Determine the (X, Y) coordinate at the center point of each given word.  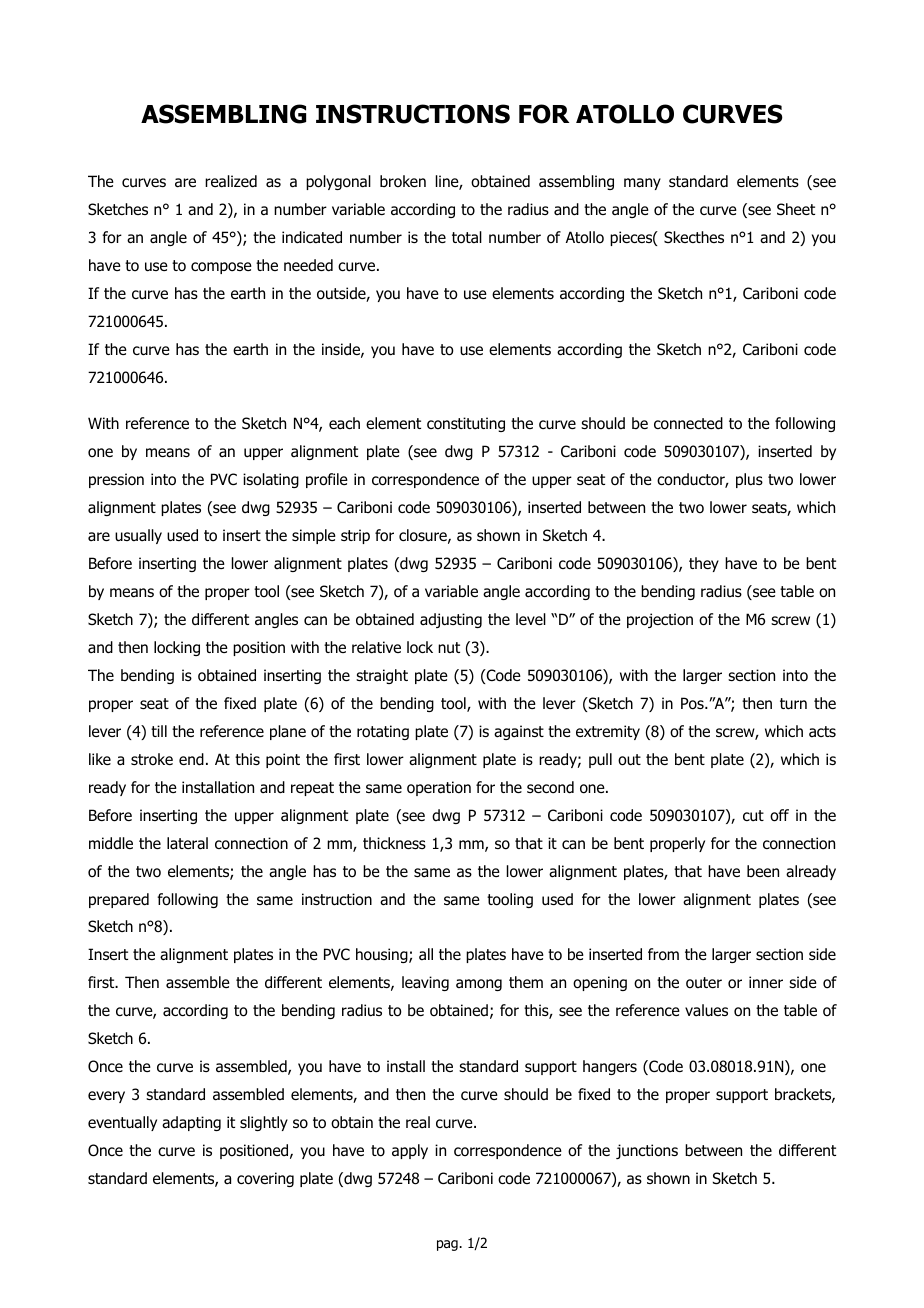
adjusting (451, 620)
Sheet (796, 209)
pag (448, 1245)
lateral (187, 843)
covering (265, 1179)
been (763, 871)
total (467, 237)
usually (138, 536)
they (704, 564)
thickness (394, 843)
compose (221, 268)
